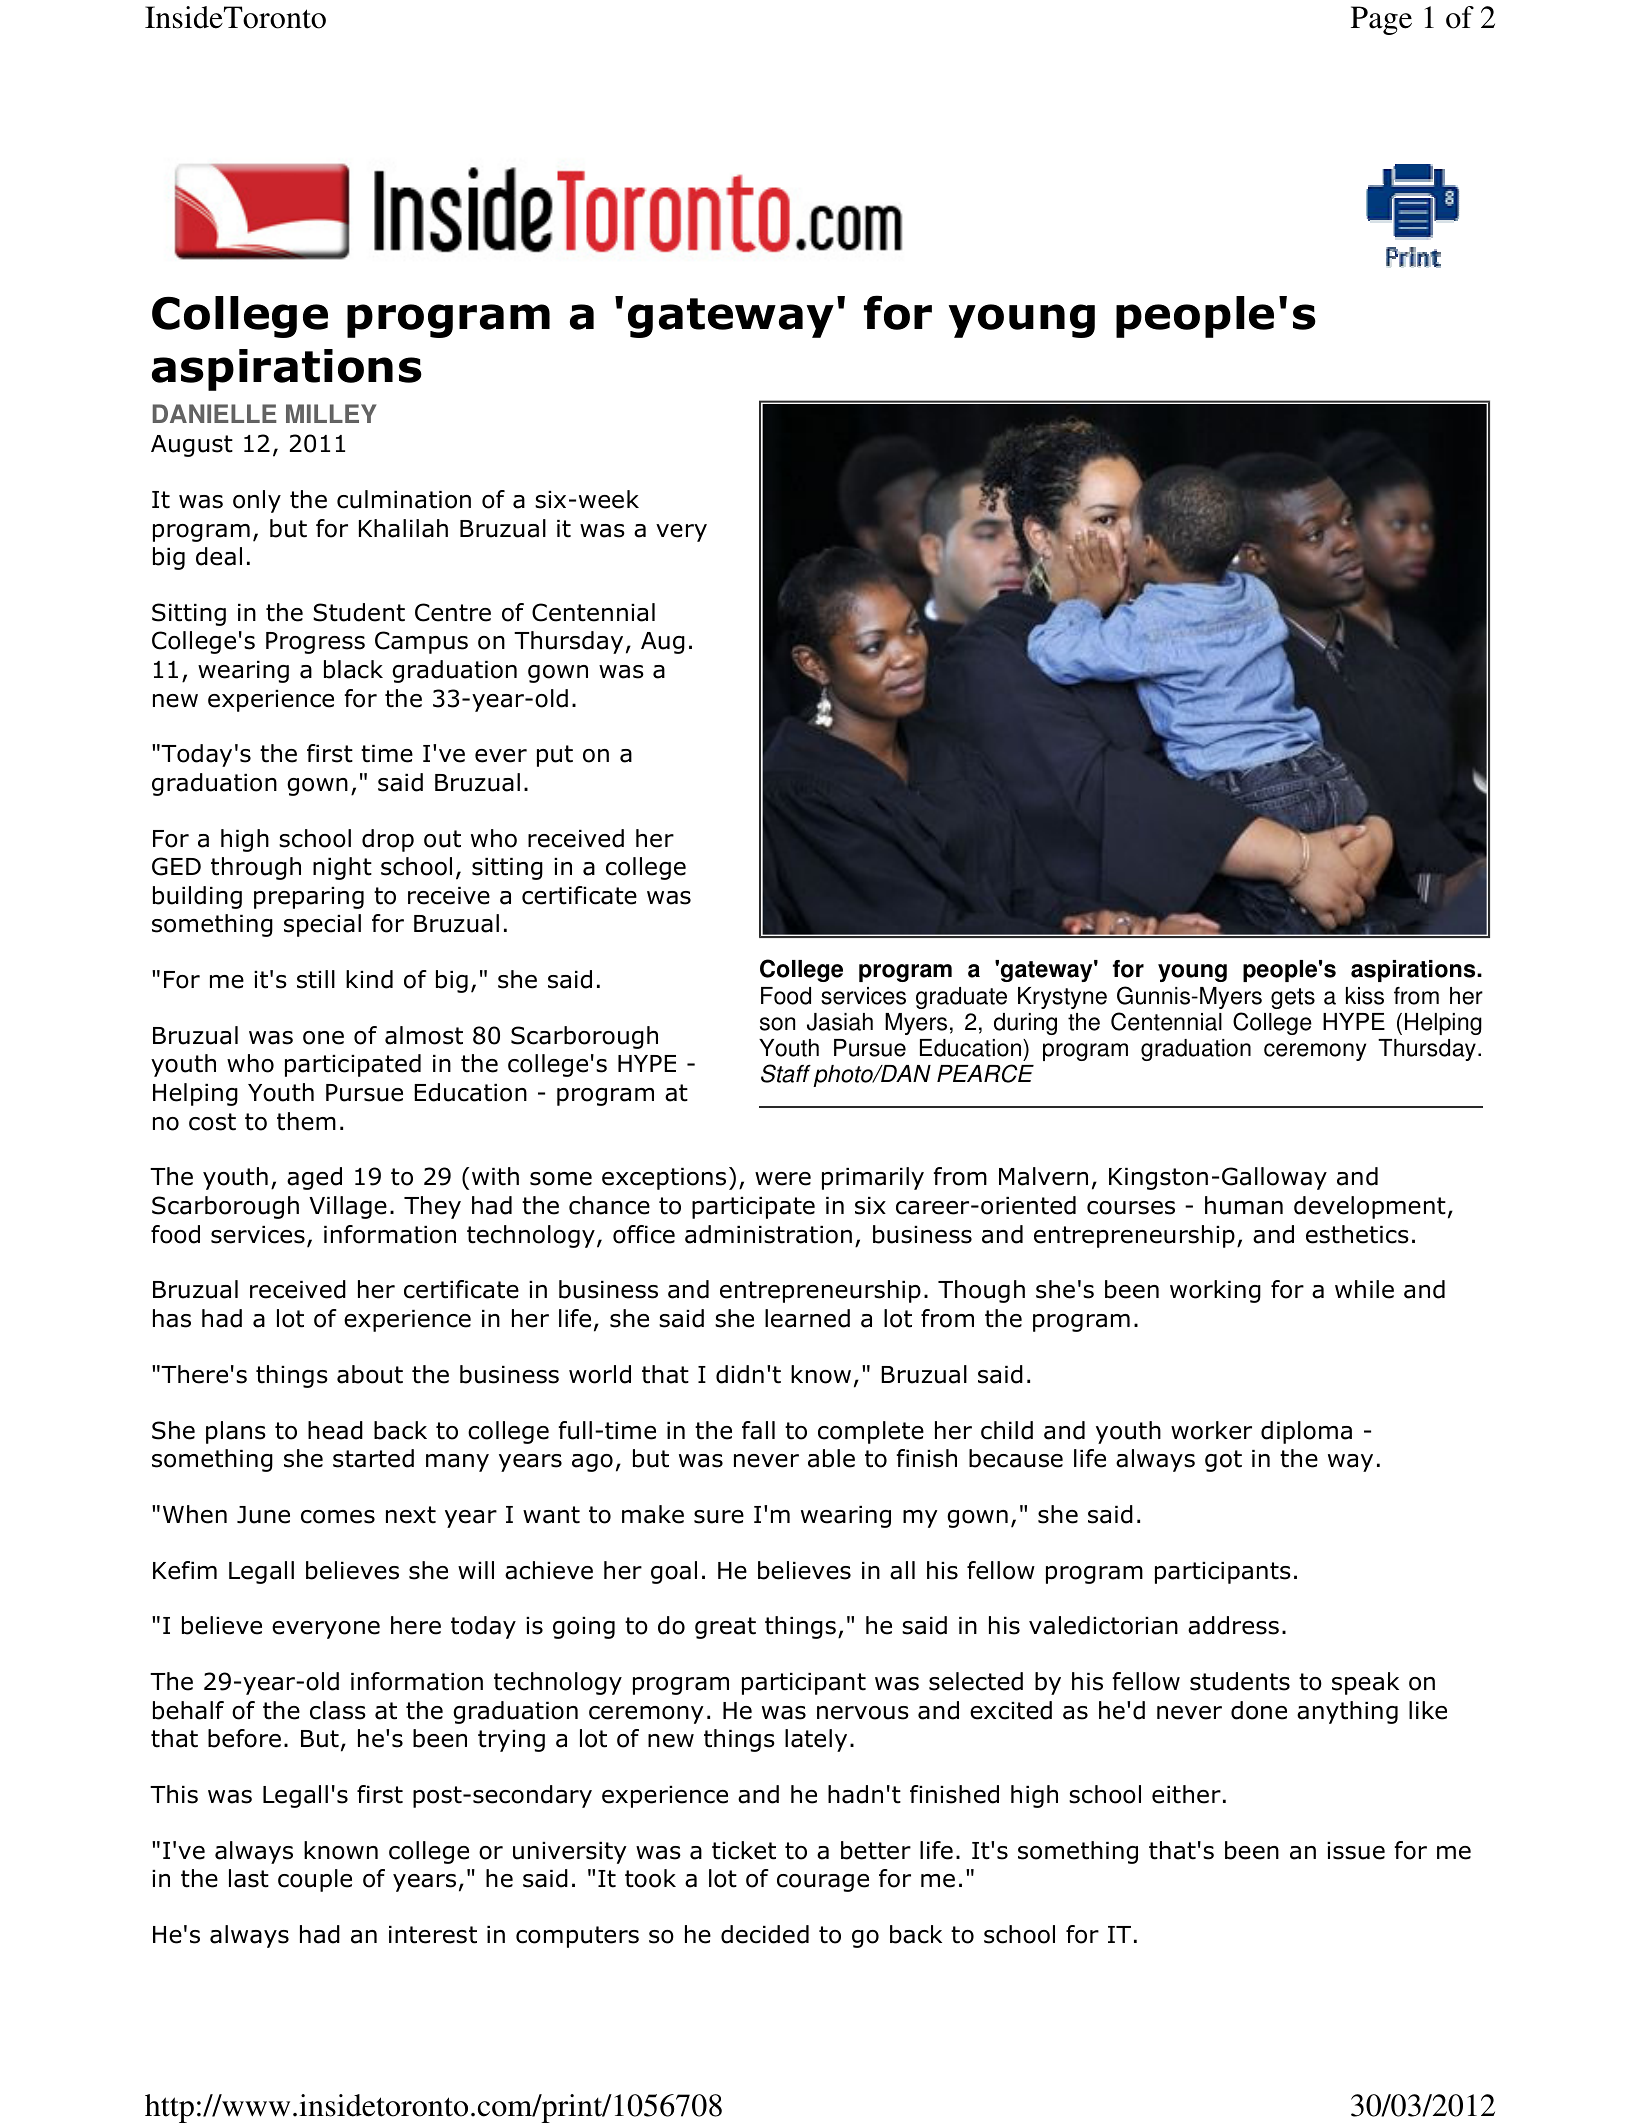  What do you see at coordinates (453, 612) in the document?
I see `Centre` at bounding box center [453, 612].
